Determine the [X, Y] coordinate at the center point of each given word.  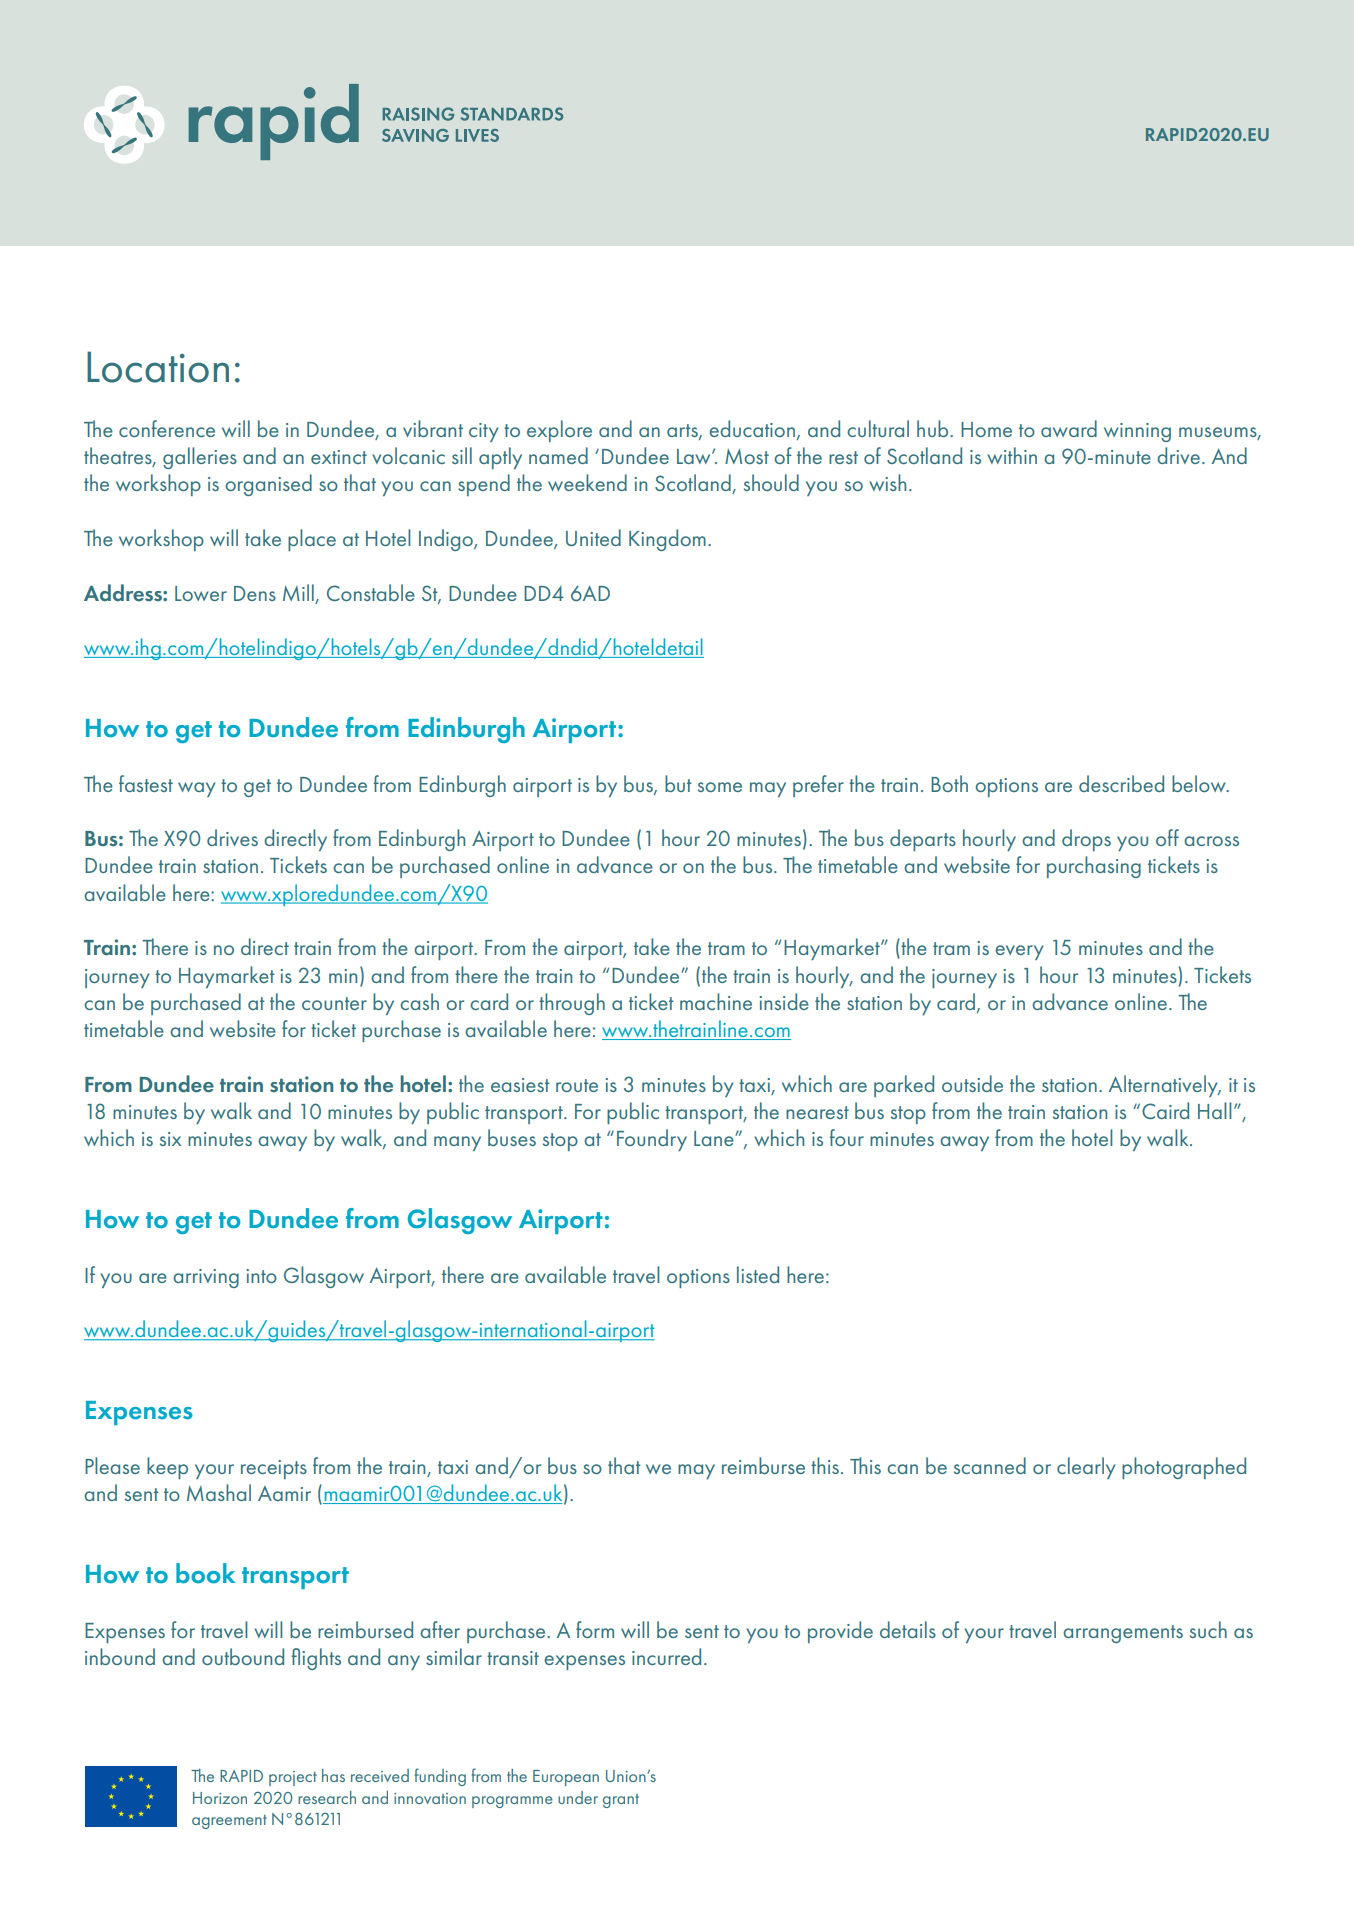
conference [167, 428]
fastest [146, 783]
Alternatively [1164, 1086]
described [1121, 783]
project [293, 1778]
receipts [274, 1469]
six [170, 1139]
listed [758, 1274]
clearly [1086, 1468]
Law [695, 456]
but [678, 783]
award [1069, 428]
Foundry [652, 1140]
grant [621, 1801]
